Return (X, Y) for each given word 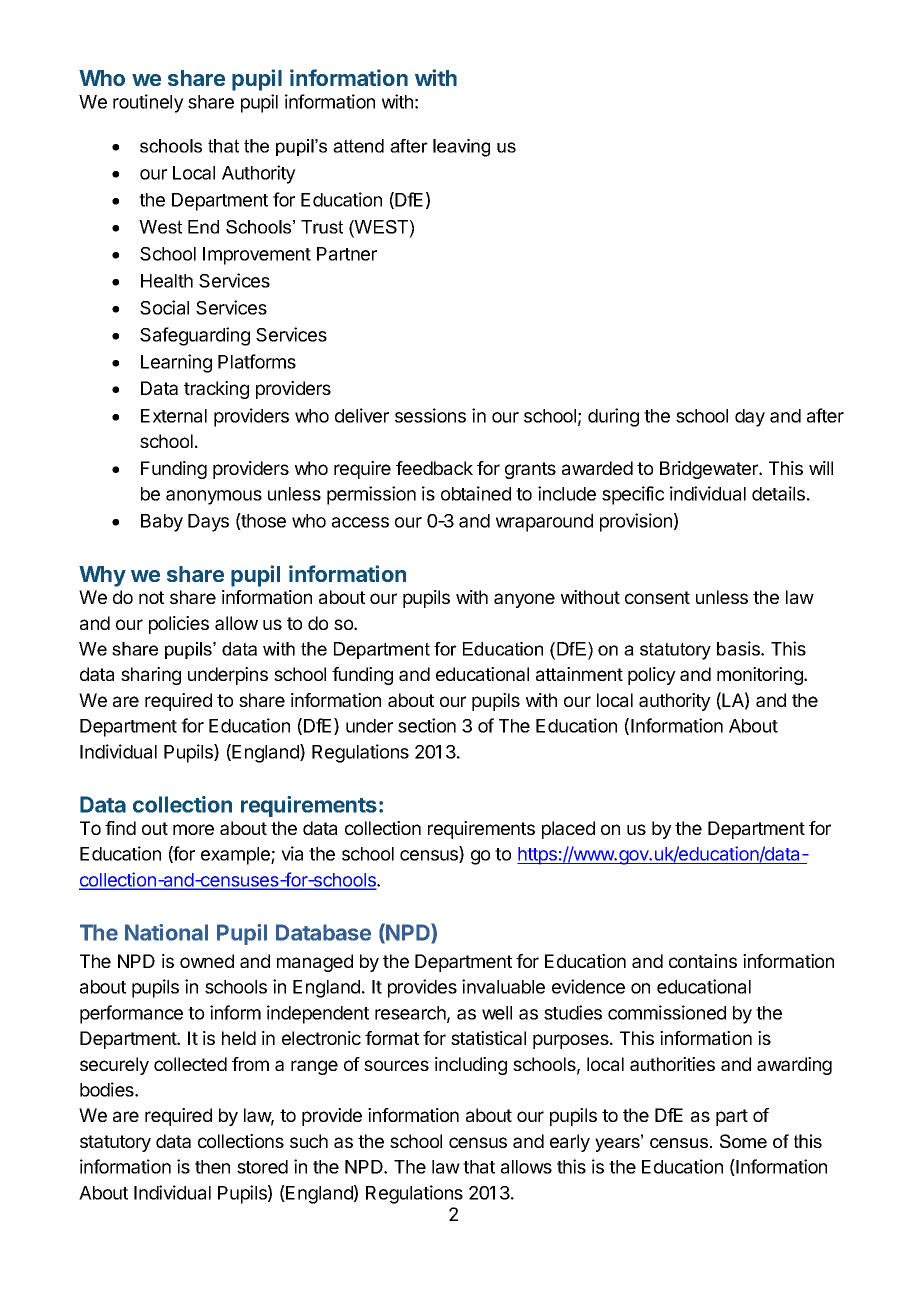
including (471, 1066)
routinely (148, 103)
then (212, 1167)
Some (743, 1141)
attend (358, 146)
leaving (461, 148)
